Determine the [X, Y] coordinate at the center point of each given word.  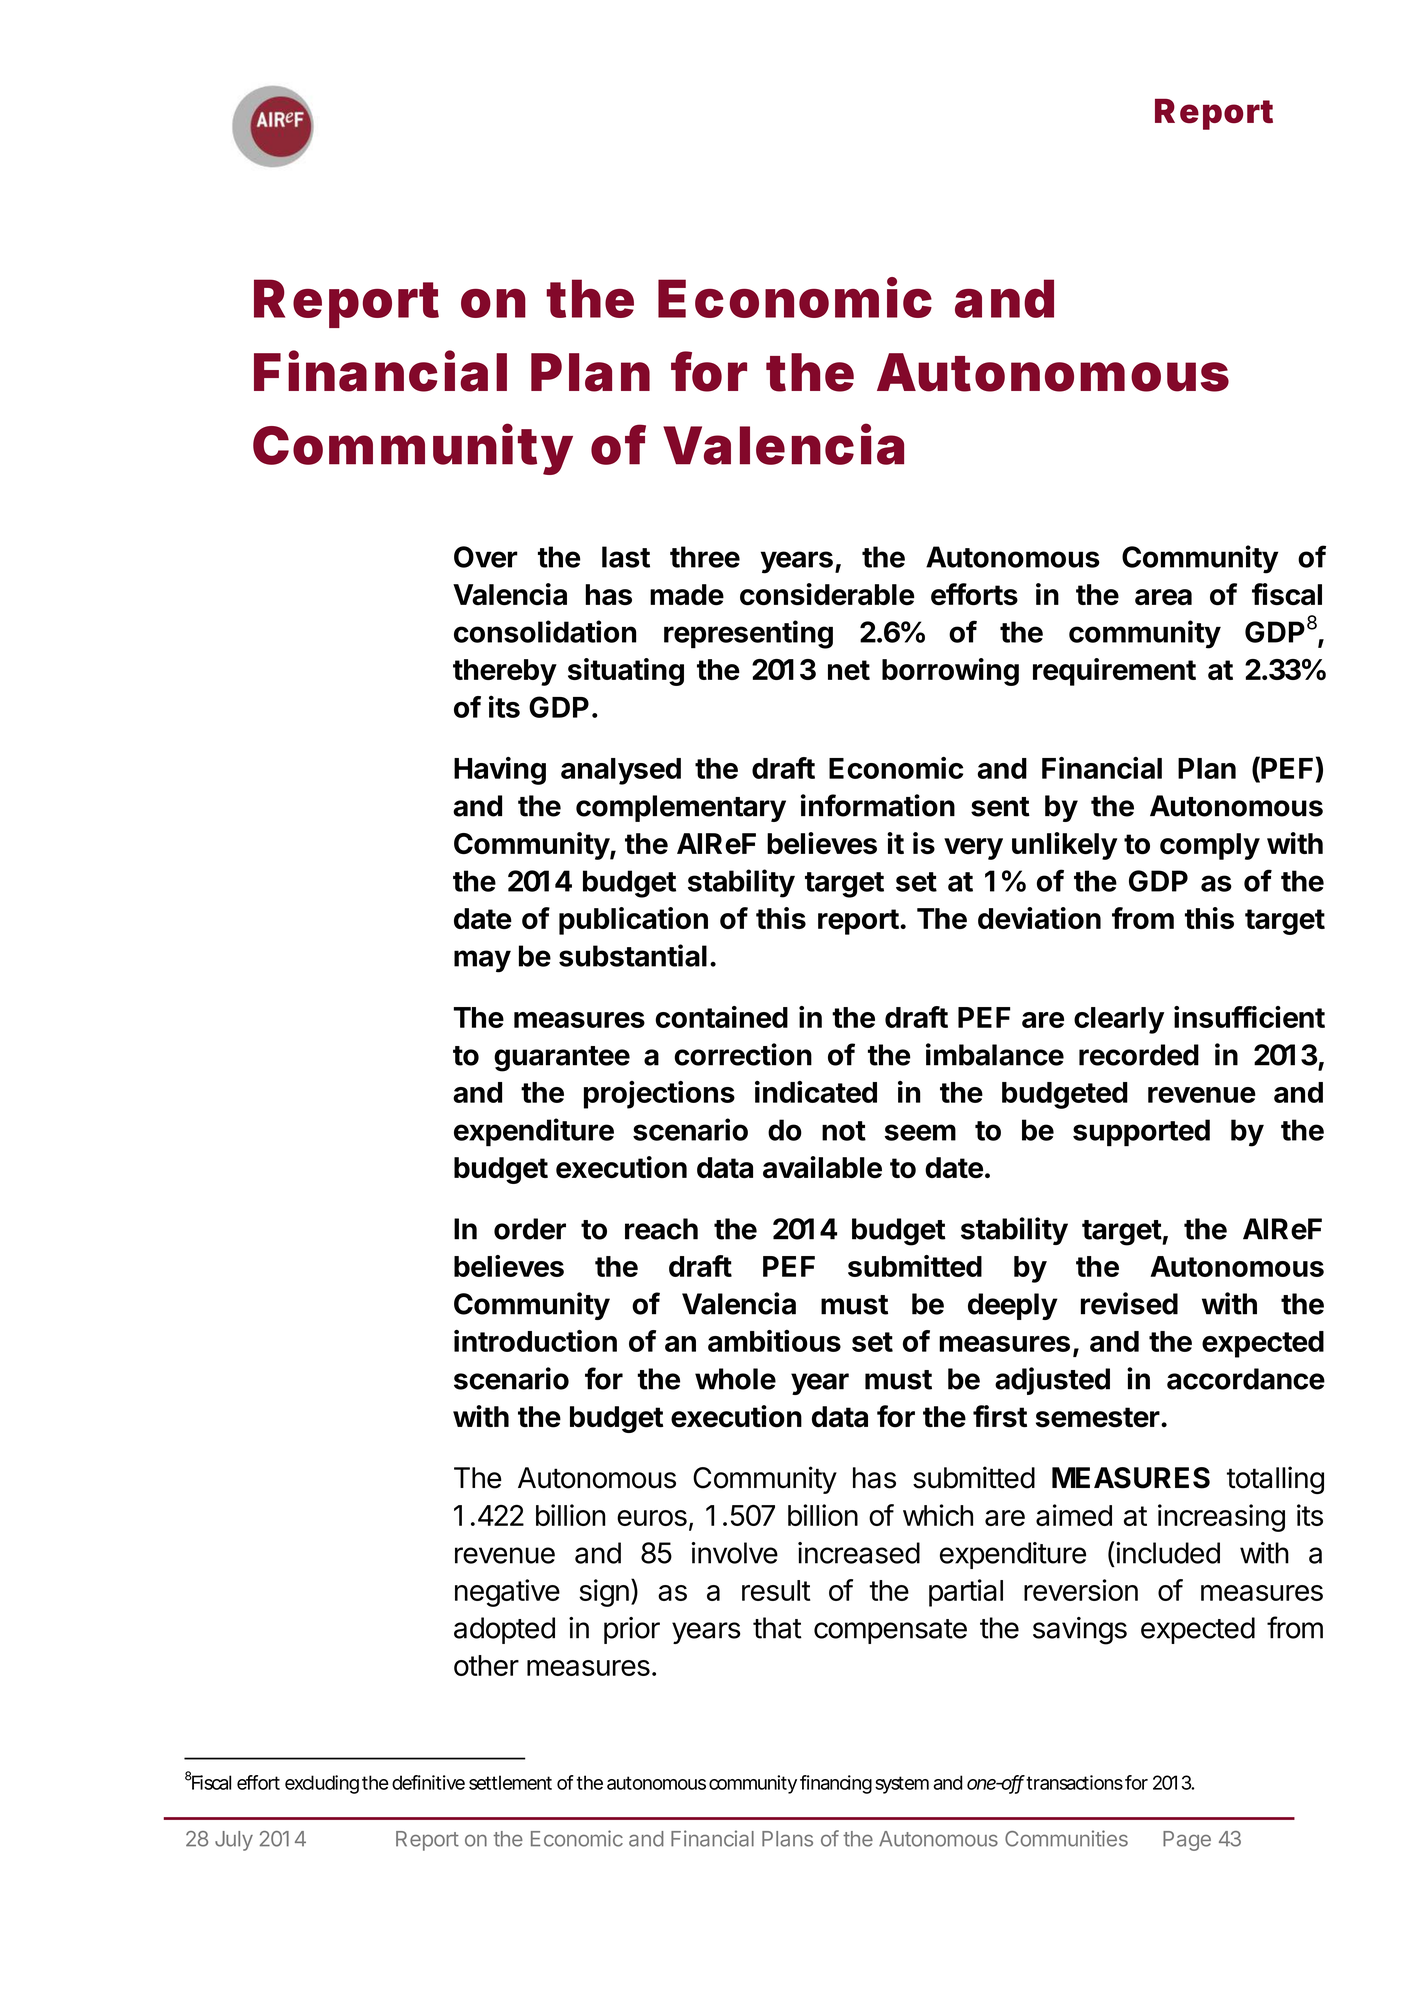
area [1163, 597]
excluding [322, 1784]
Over [486, 557]
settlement [510, 1782]
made [687, 595]
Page [1187, 1841]
